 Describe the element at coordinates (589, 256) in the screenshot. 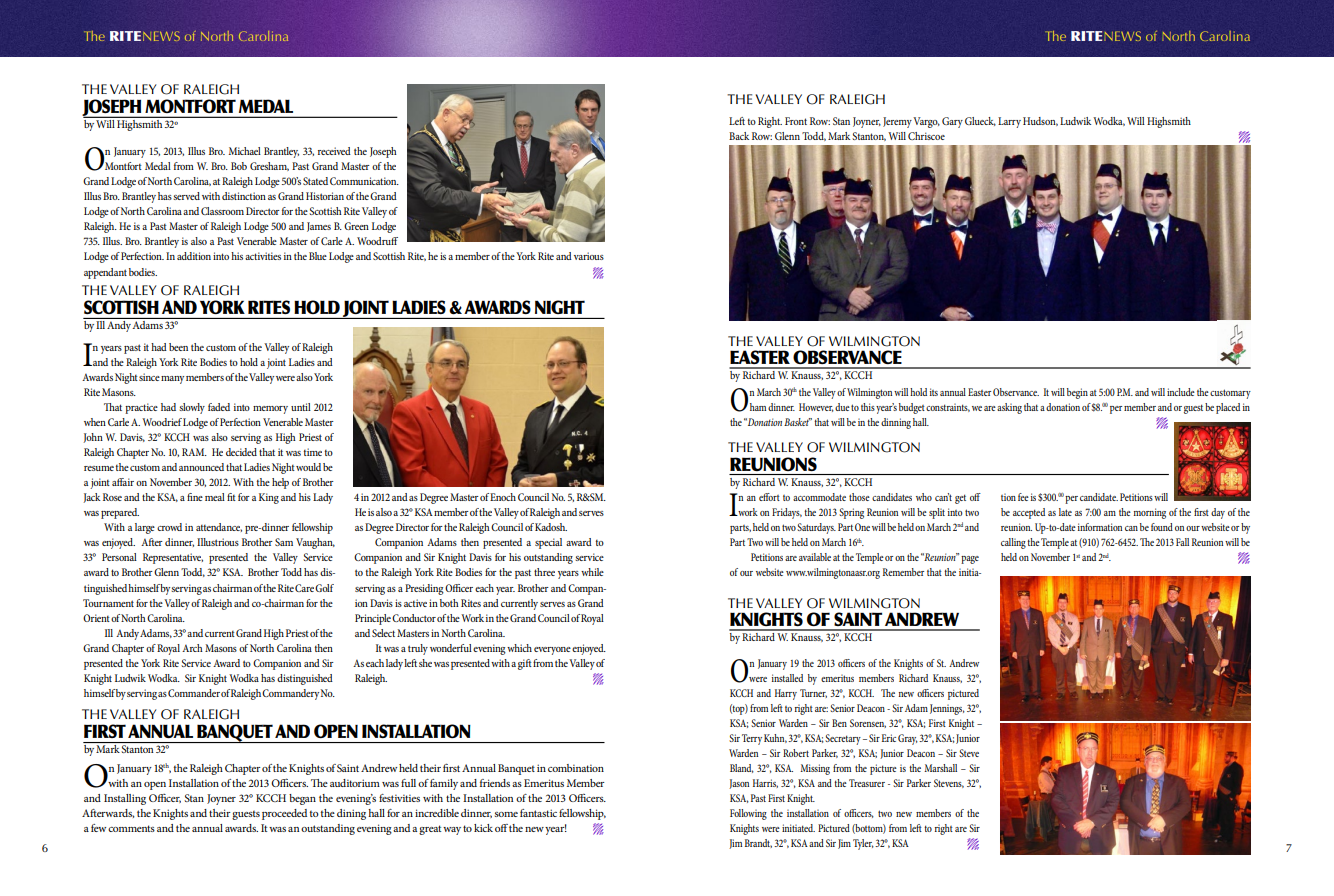

I see `various` at that location.
